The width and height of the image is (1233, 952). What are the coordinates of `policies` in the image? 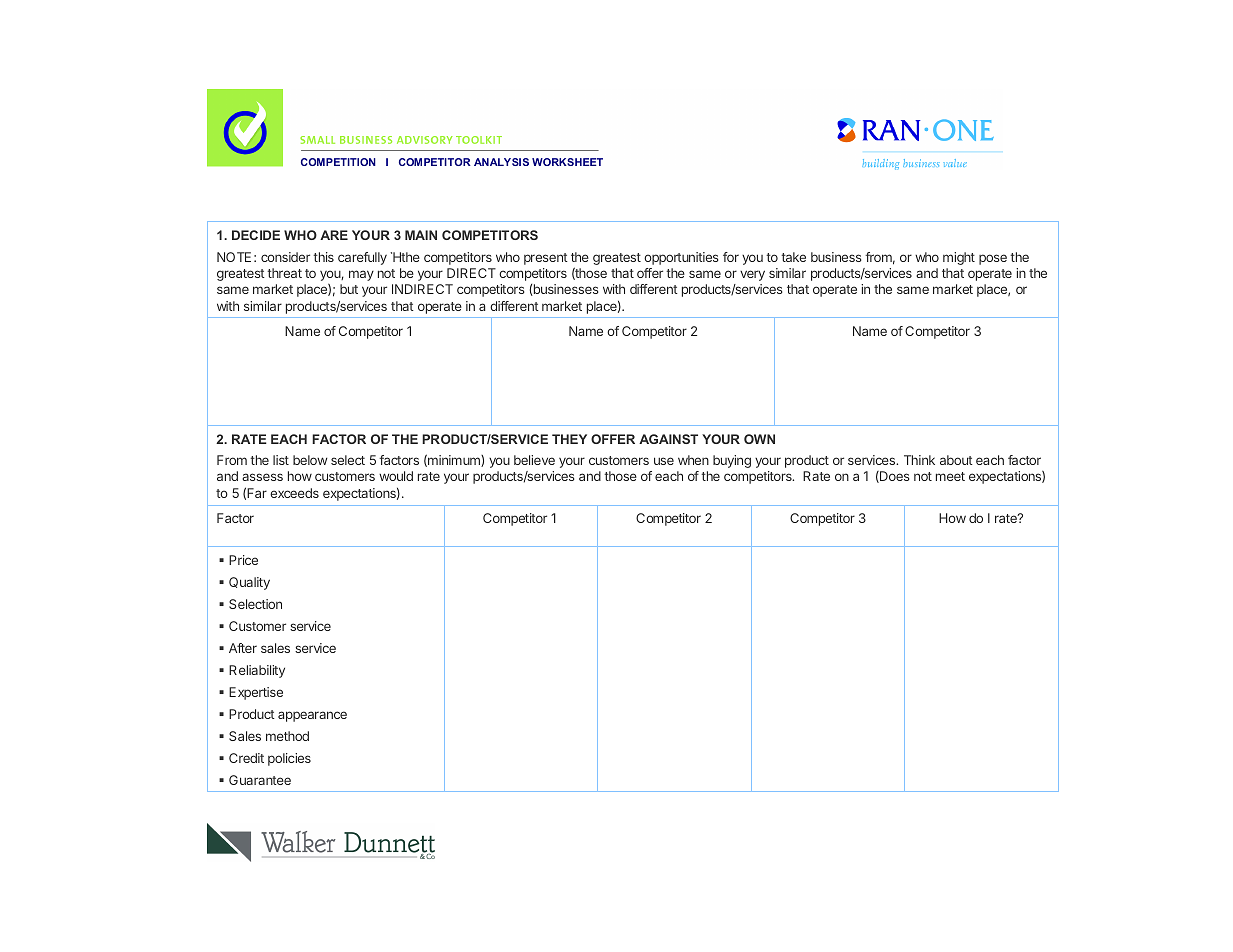 It's located at (289, 759).
